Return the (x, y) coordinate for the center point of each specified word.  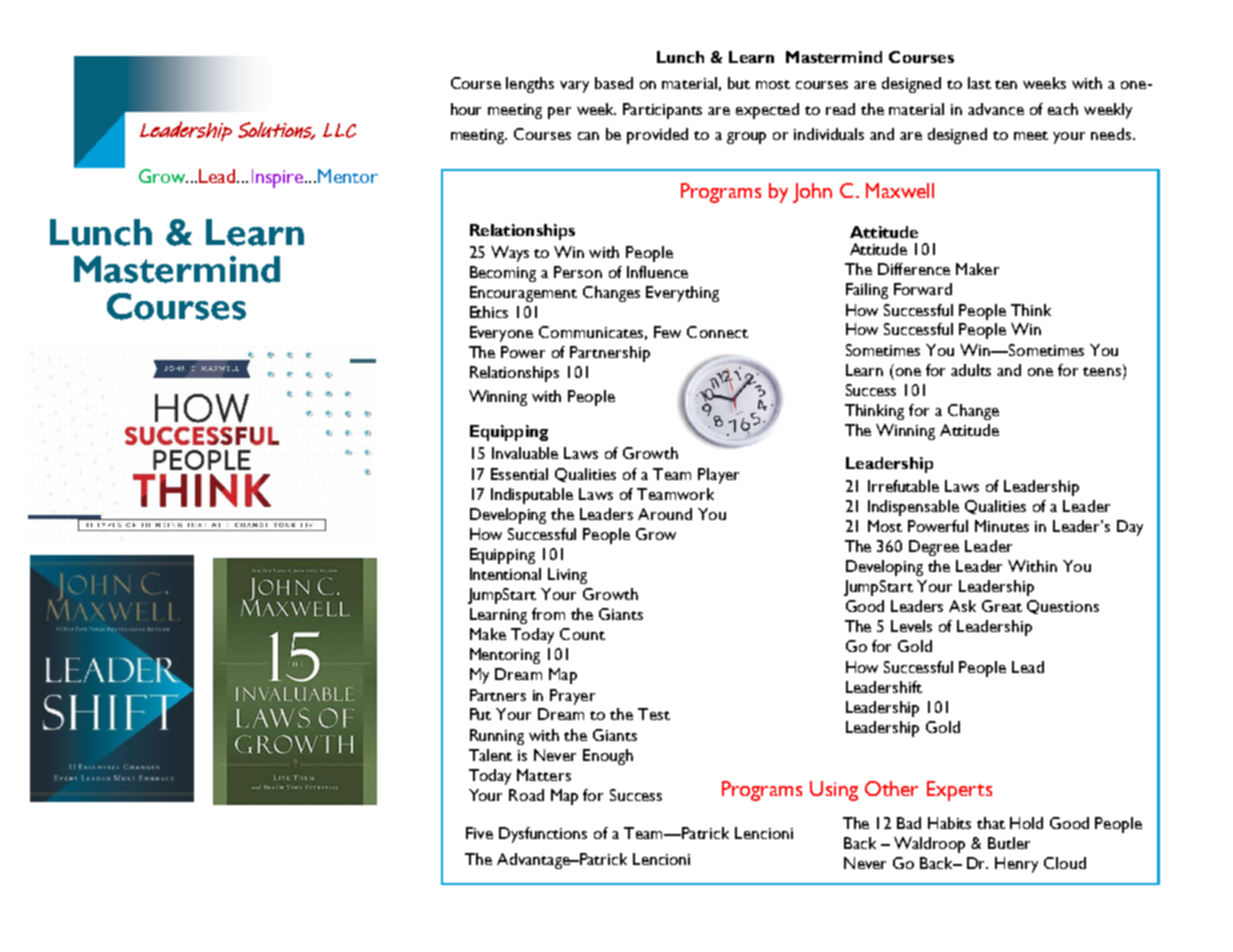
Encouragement (523, 294)
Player (718, 476)
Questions (1063, 607)
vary (574, 87)
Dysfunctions (543, 835)
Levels (911, 626)
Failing (867, 291)
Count (582, 634)
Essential (519, 474)
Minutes (1002, 526)
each (1063, 109)
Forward (923, 289)
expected (767, 111)
